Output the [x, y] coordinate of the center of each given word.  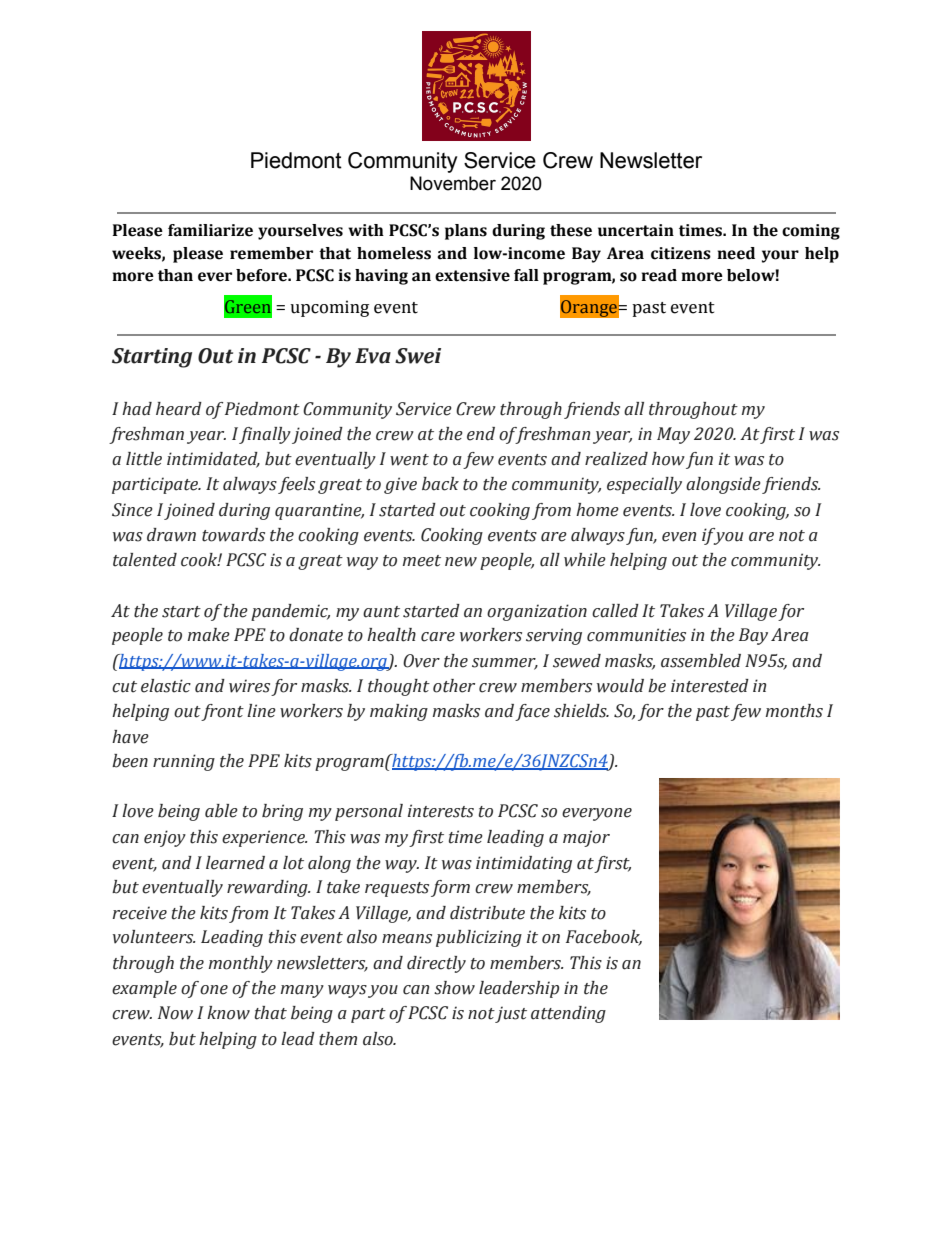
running [184, 762]
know [228, 1013]
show [454, 988]
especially [644, 485]
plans [466, 232]
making [399, 712]
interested [710, 686]
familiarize [210, 230]
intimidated [213, 459]
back [440, 484]
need [736, 253]
